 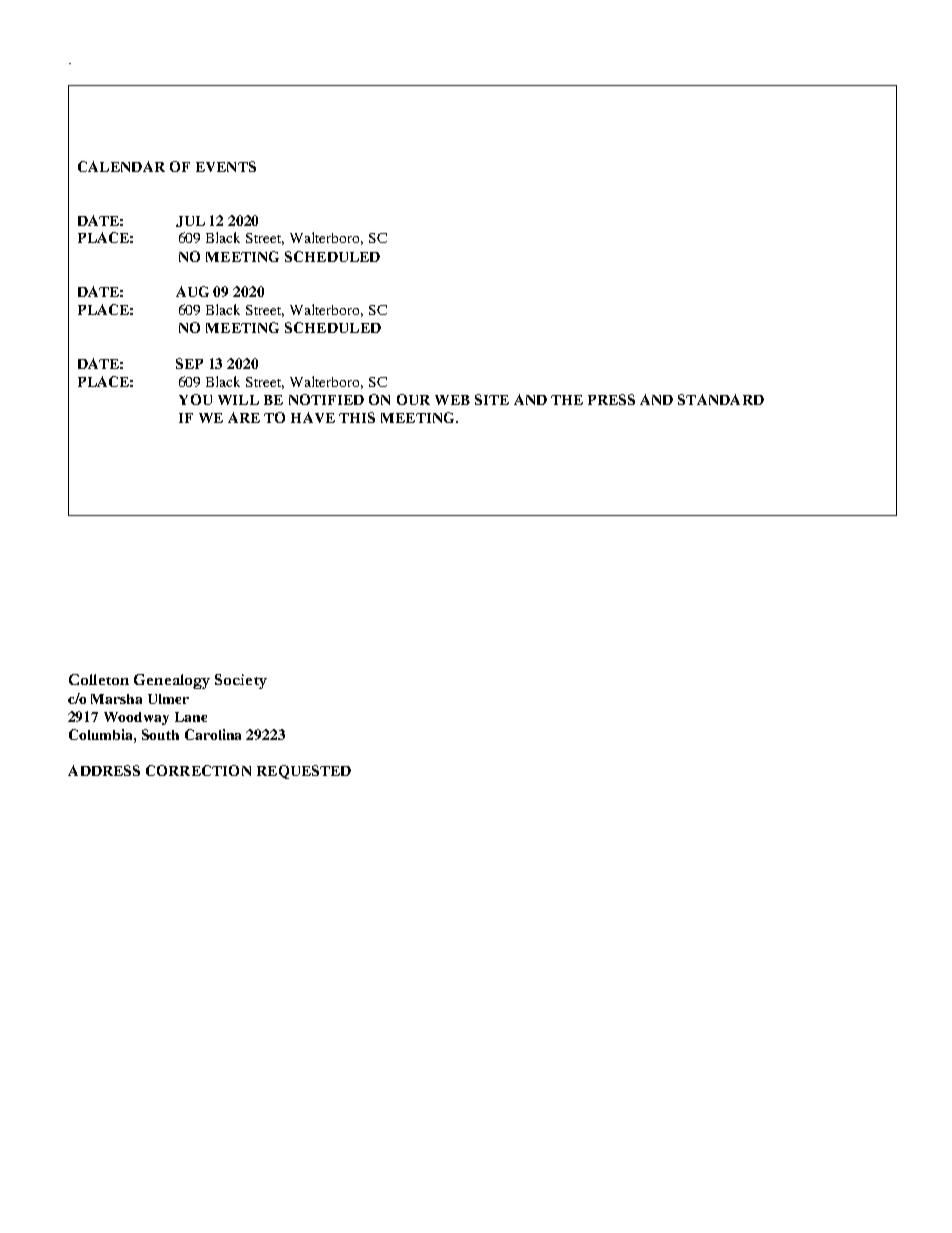 What do you see at coordinates (611, 399) in the document?
I see `PRESS` at bounding box center [611, 399].
